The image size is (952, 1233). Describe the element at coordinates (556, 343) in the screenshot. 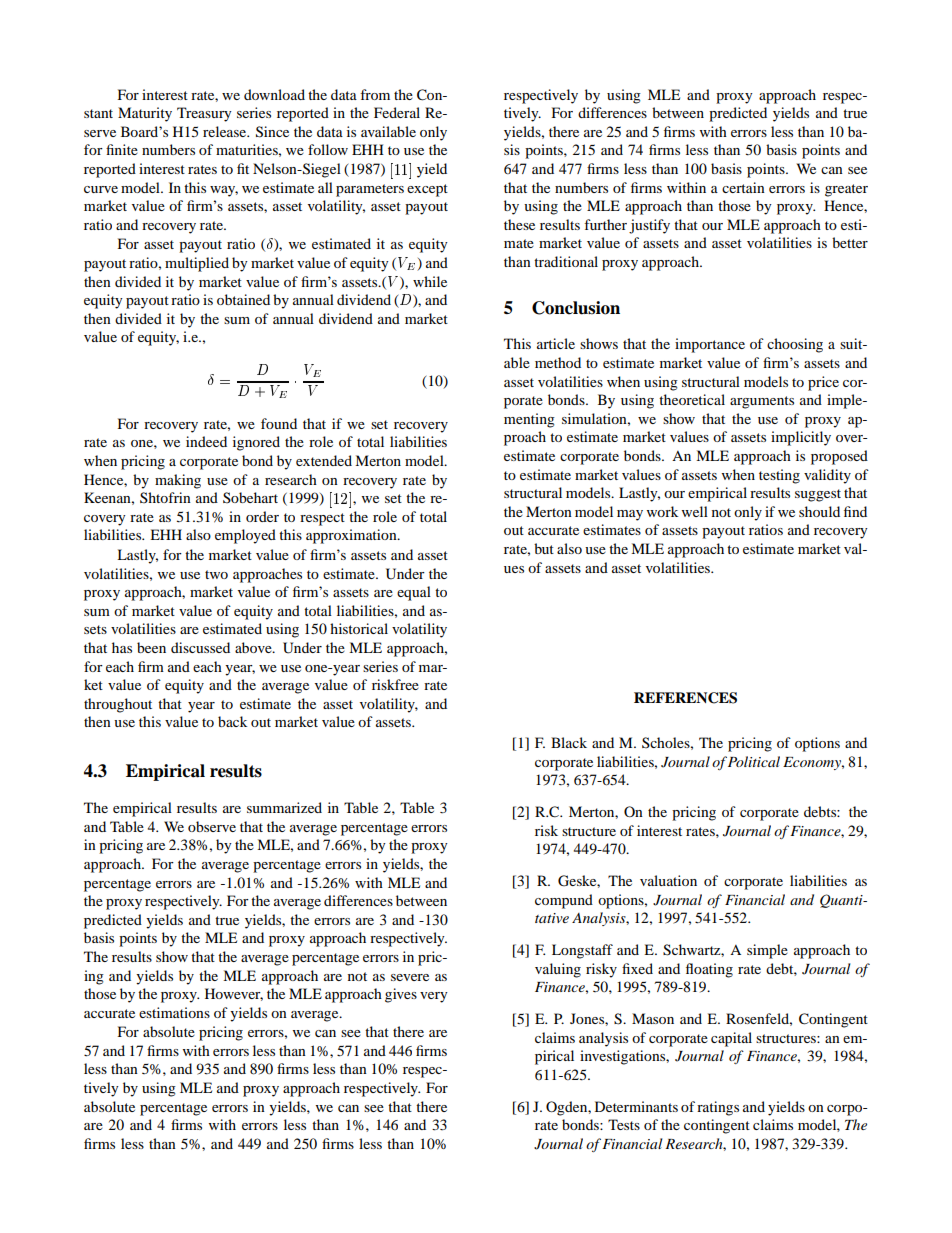

I see `article` at that location.
